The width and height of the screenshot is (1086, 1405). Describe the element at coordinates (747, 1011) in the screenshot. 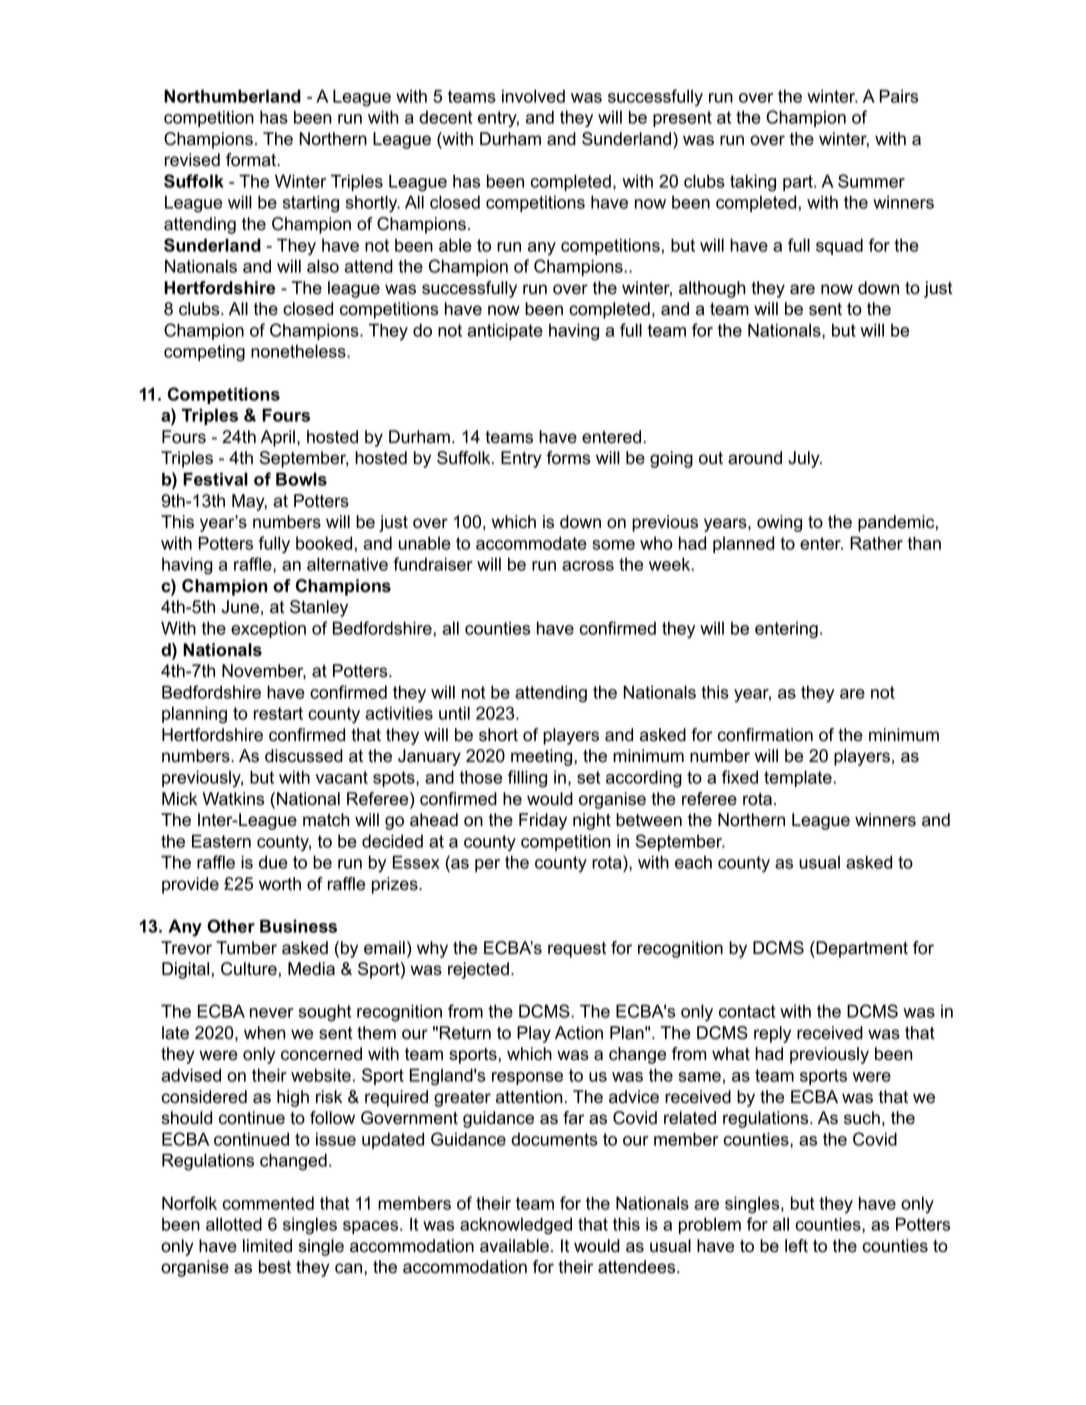

I see `contact` at that location.
